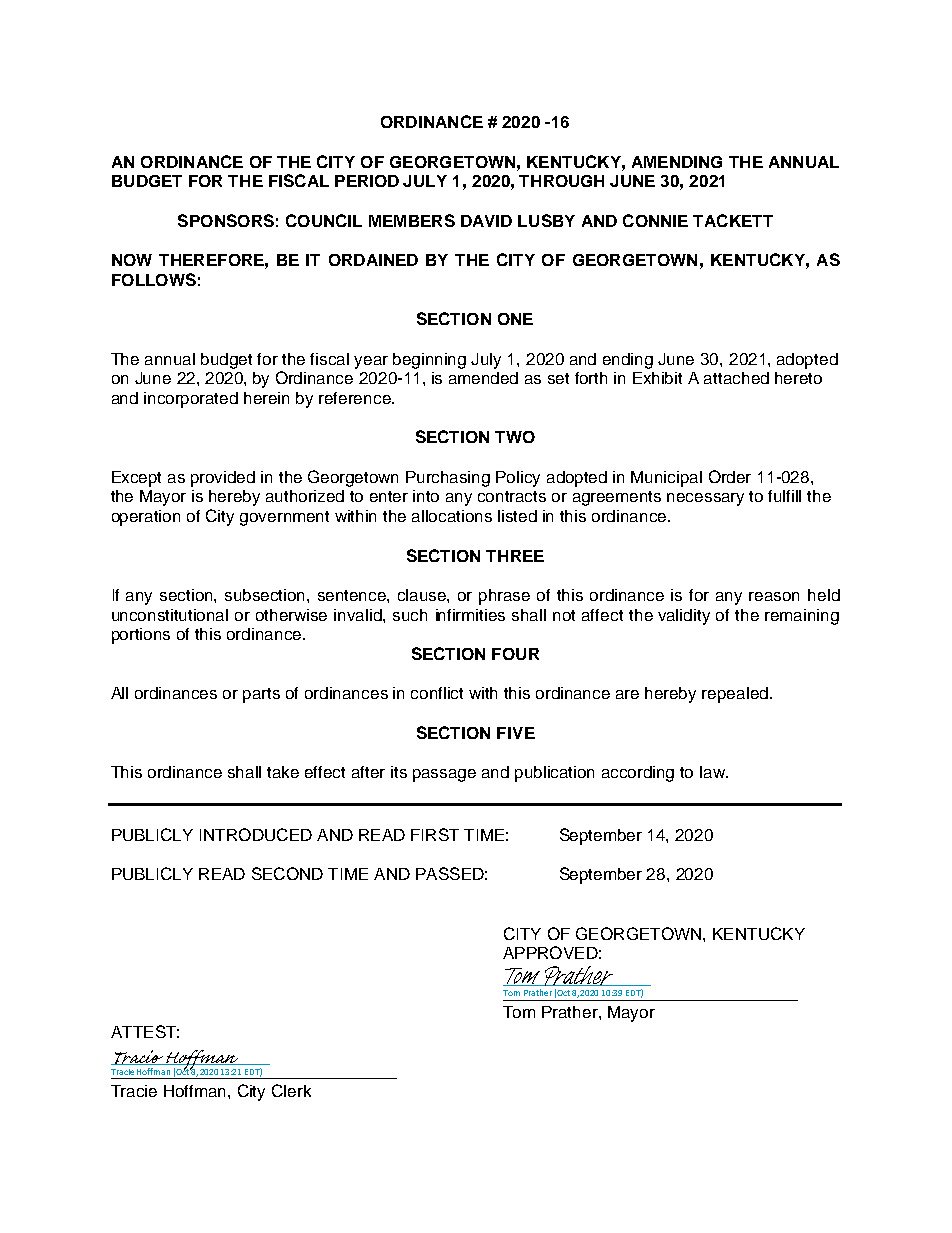 The height and width of the document is (1233, 952). What do you see at coordinates (444, 775) in the document?
I see `passage` at bounding box center [444, 775].
